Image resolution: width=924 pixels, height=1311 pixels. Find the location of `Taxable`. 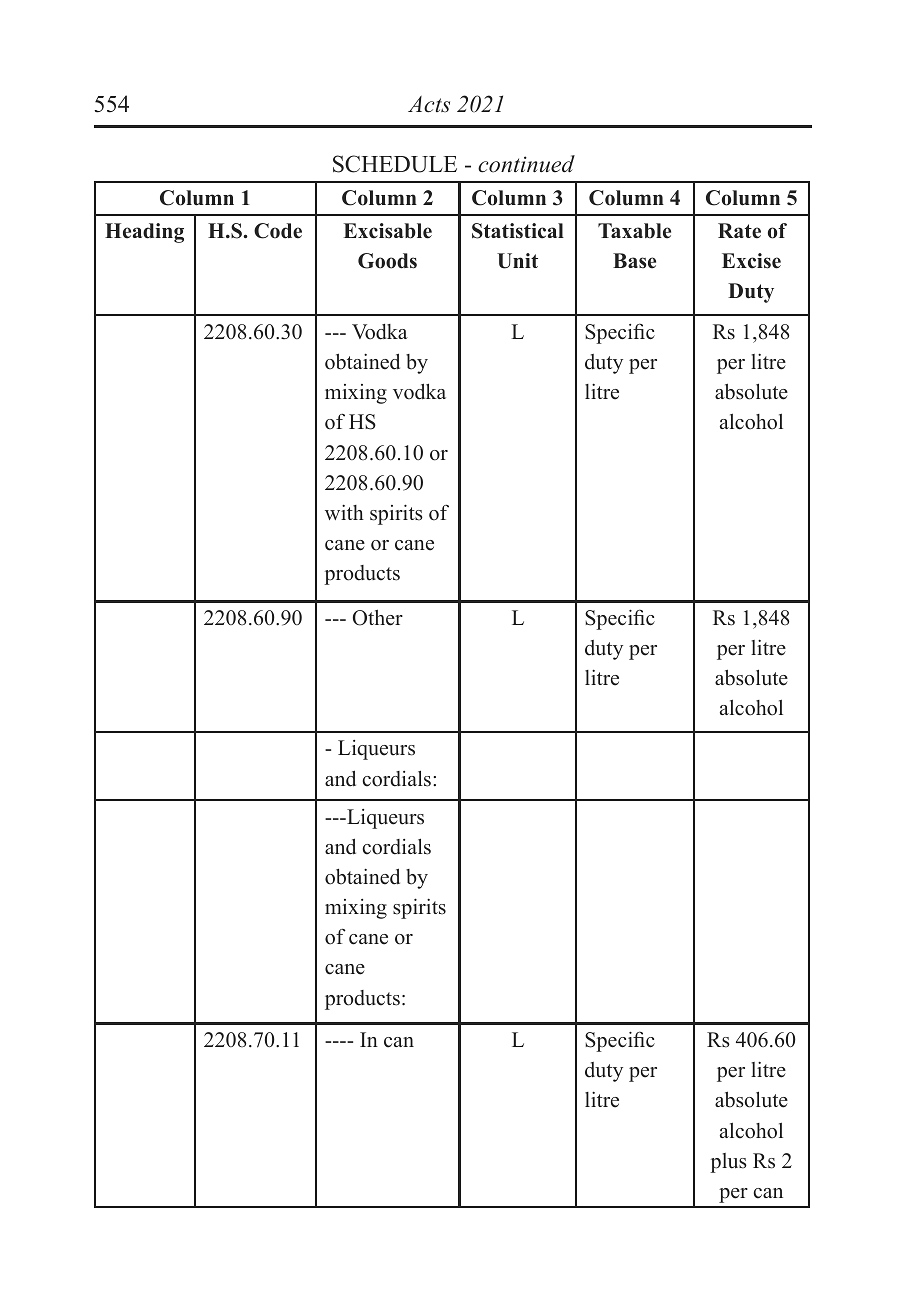

Taxable is located at coordinates (634, 231).
